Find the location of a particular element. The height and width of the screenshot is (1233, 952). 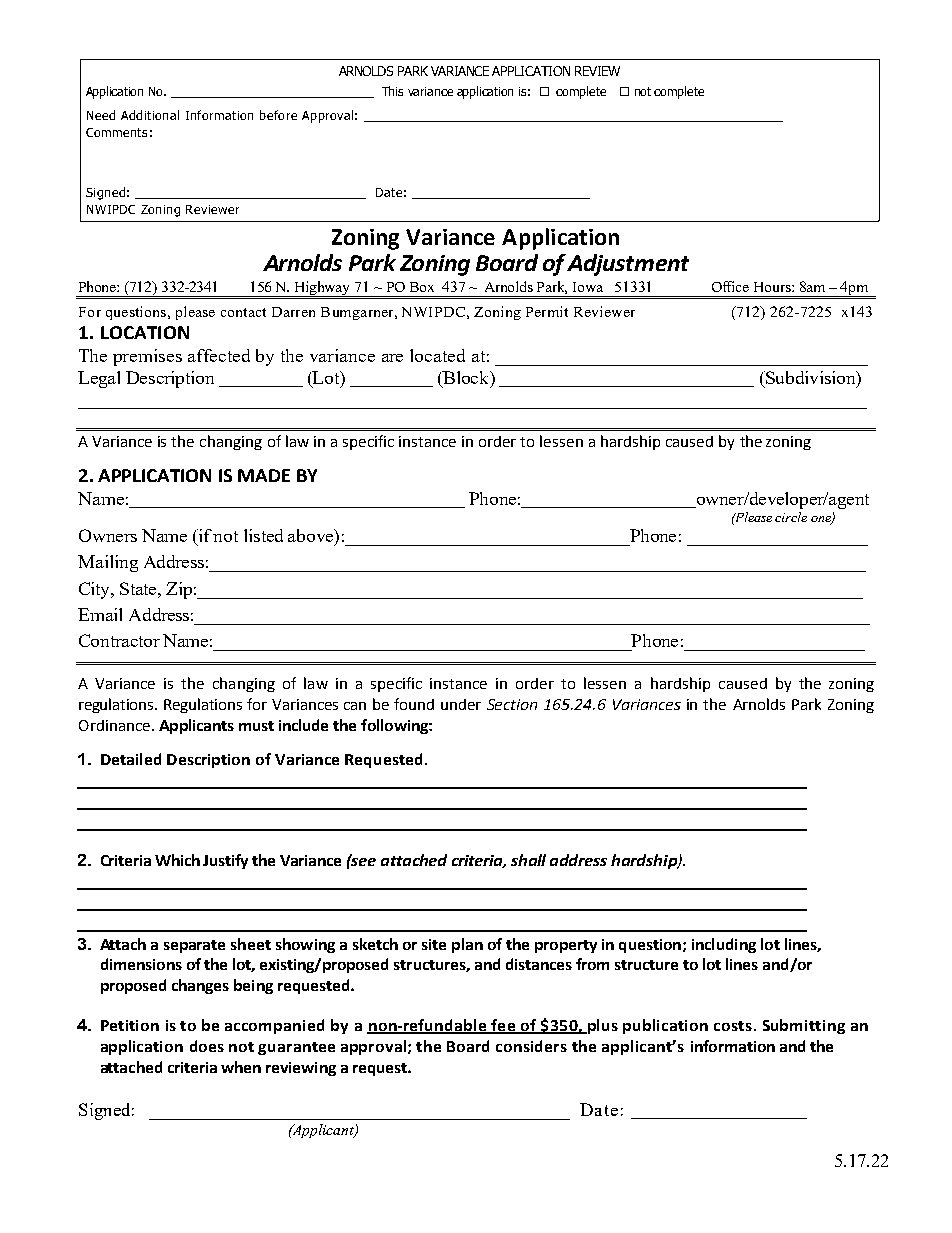

Mailing is located at coordinates (108, 563).
